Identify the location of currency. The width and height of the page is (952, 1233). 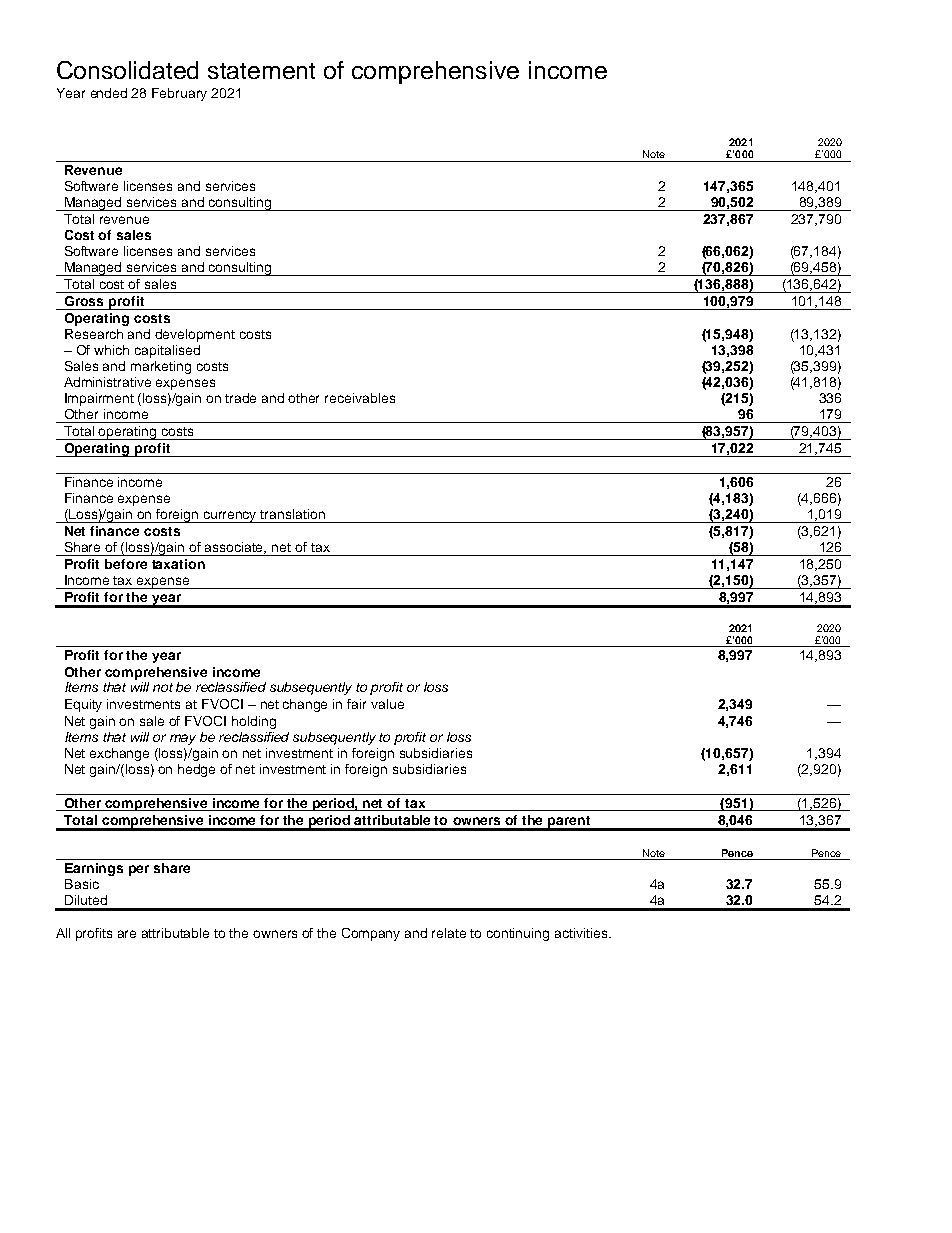
(230, 517).
